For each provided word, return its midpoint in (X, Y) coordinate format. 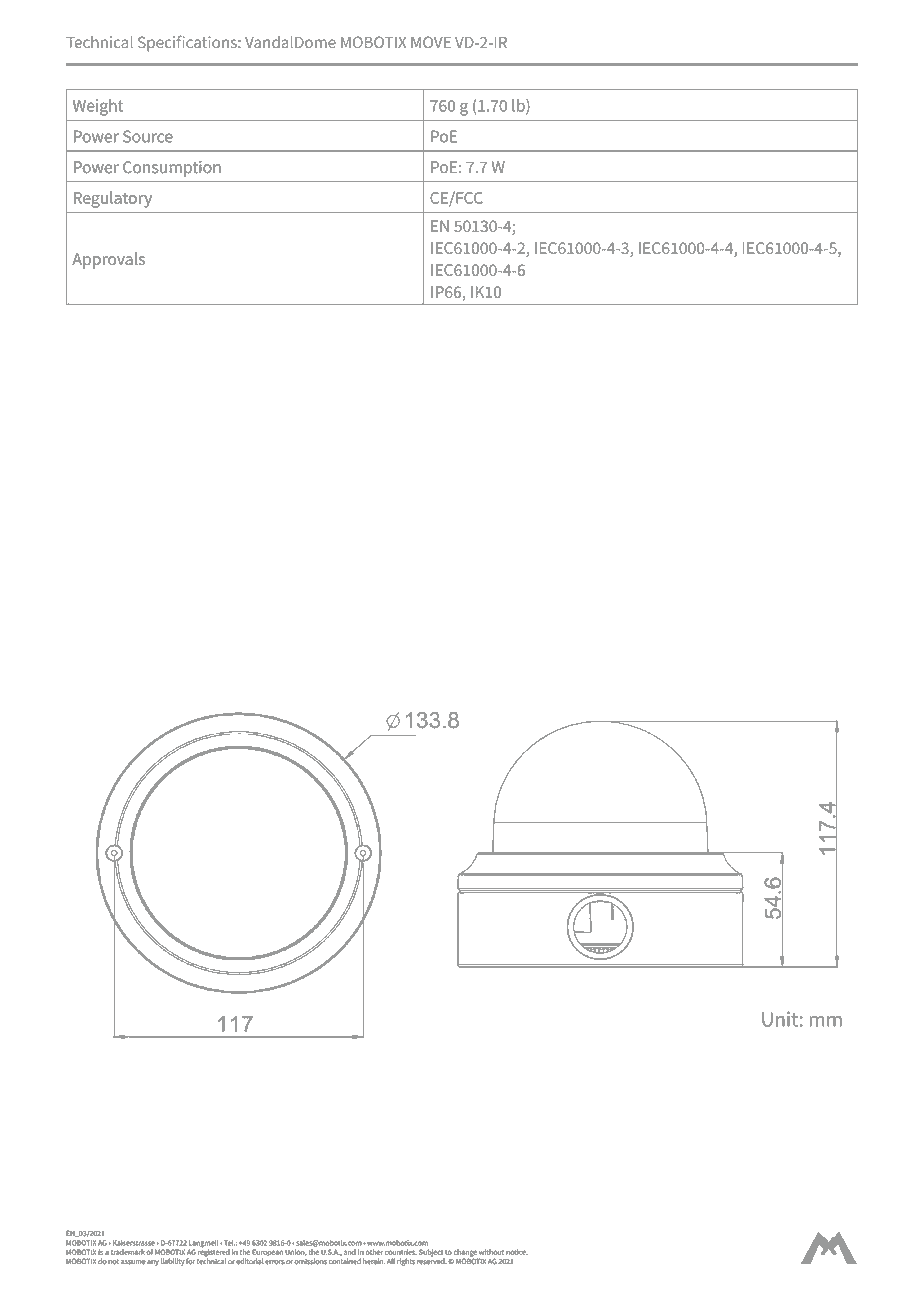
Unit (780, 1019)
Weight (98, 107)
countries (401, 1252)
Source (148, 136)
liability (173, 1262)
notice (517, 1252)
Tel (229, 1243)
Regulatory (113, 199)
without (491, 1252)
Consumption (172, 169)
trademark (128, 1252)
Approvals (108, 260)
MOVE (431, 42)
